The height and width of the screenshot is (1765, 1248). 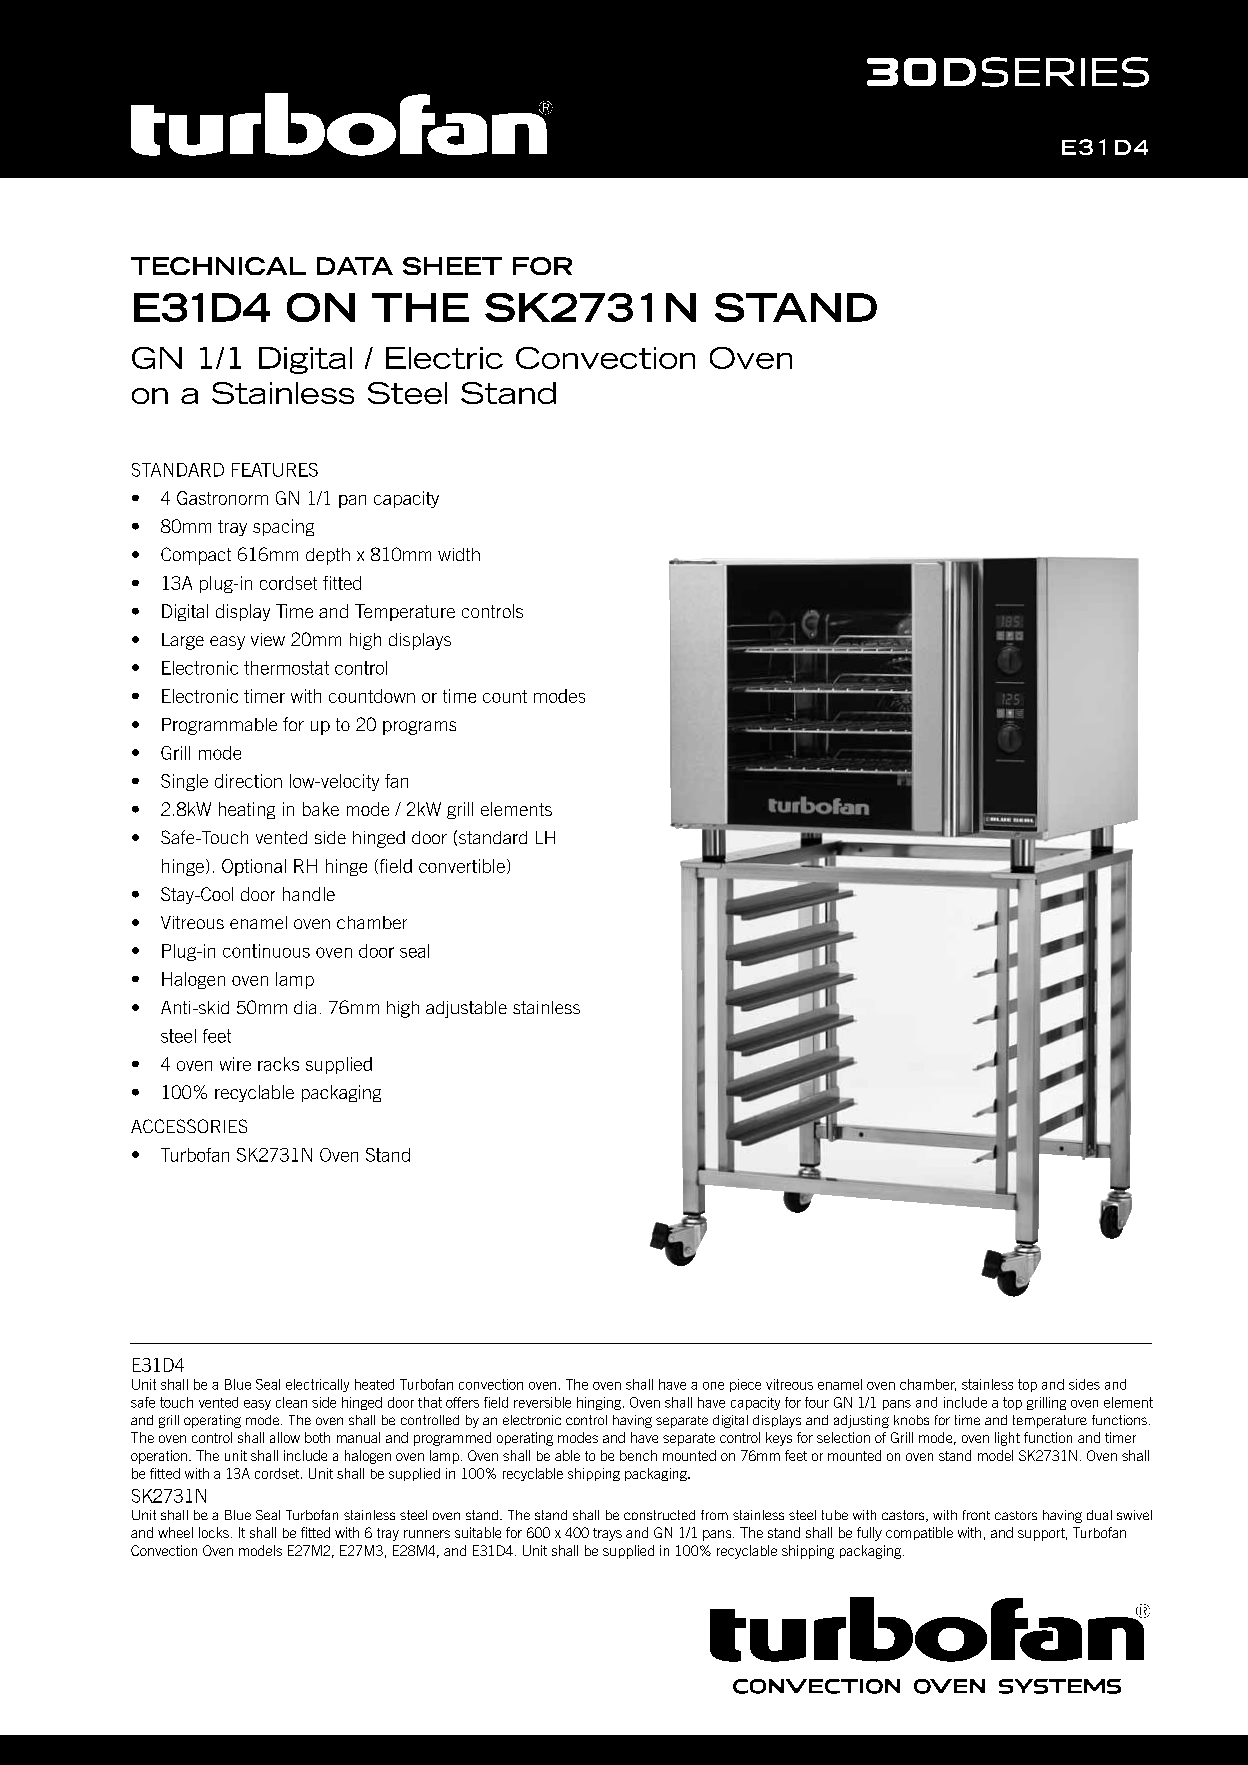 I want to click on dia, so click(x=305, y=1007).
